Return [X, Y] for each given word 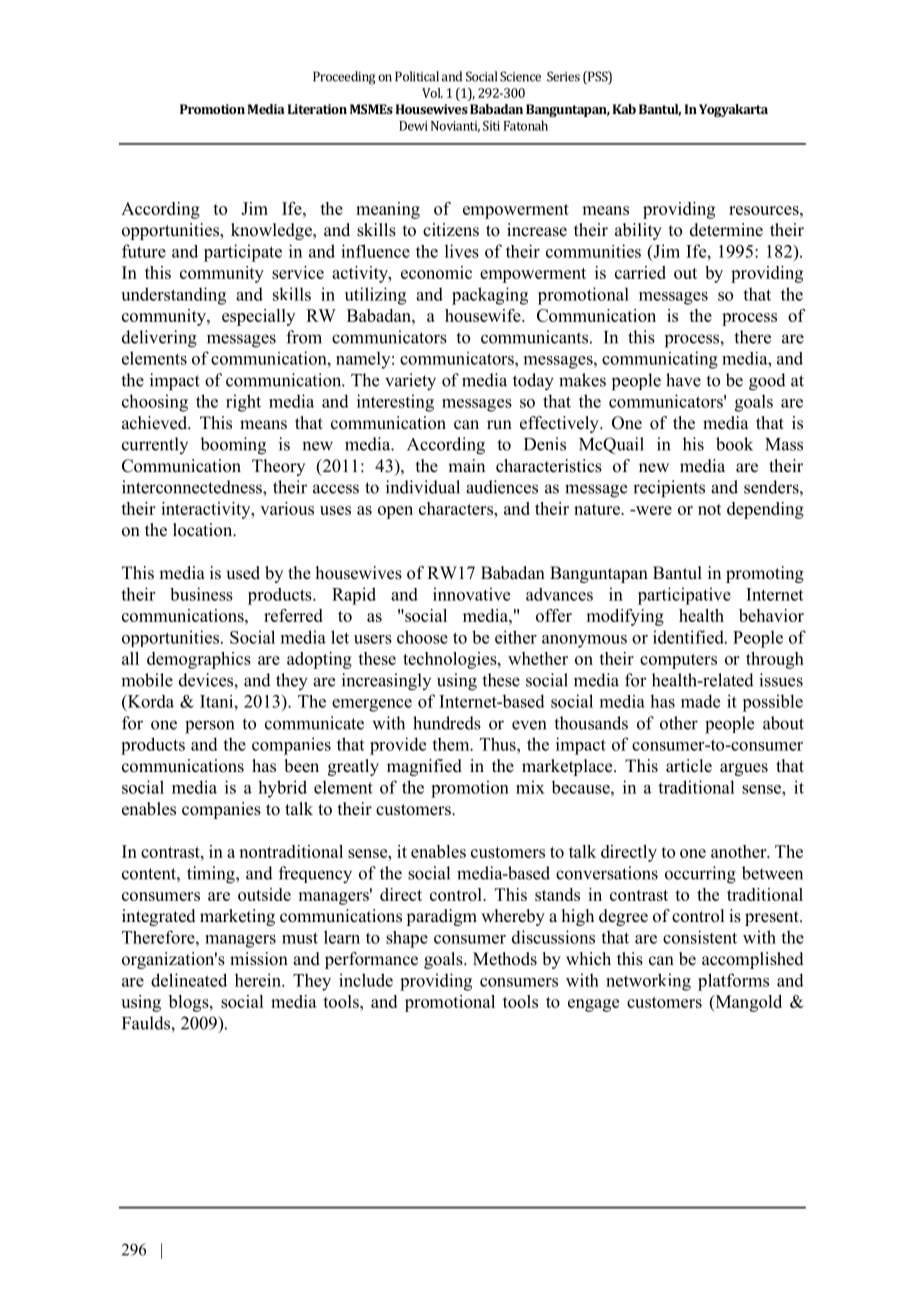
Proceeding [344, 78]
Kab [624, 109]
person [209, 727]
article [689, 766]
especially [258, 317]
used [243, 573]
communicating [660, 360]
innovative [471, 594]
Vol [432, 93]
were [652, 510]
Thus [499, 744]
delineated [189, 980]
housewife [484, 315]
